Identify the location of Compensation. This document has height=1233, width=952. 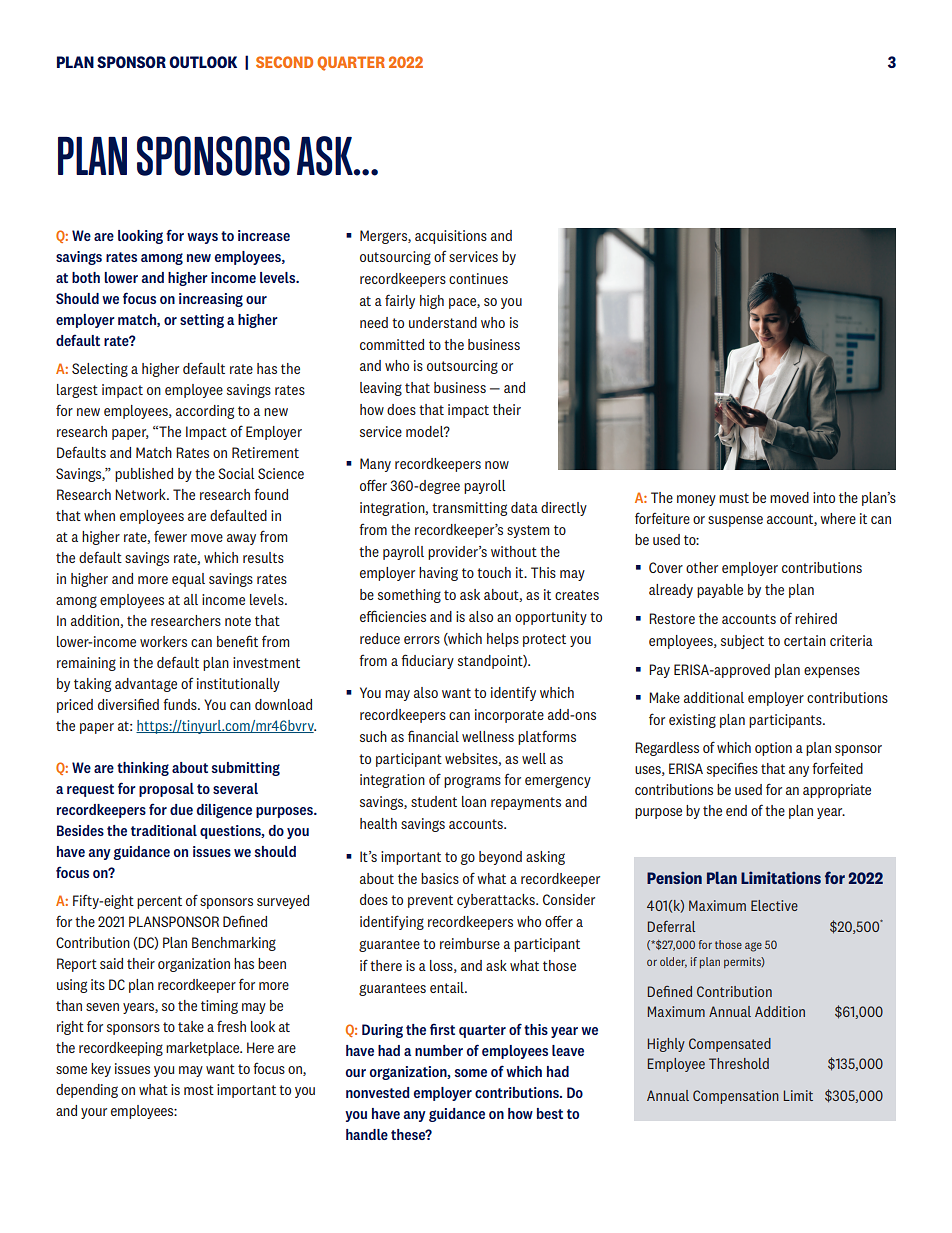
(736, 1097).
